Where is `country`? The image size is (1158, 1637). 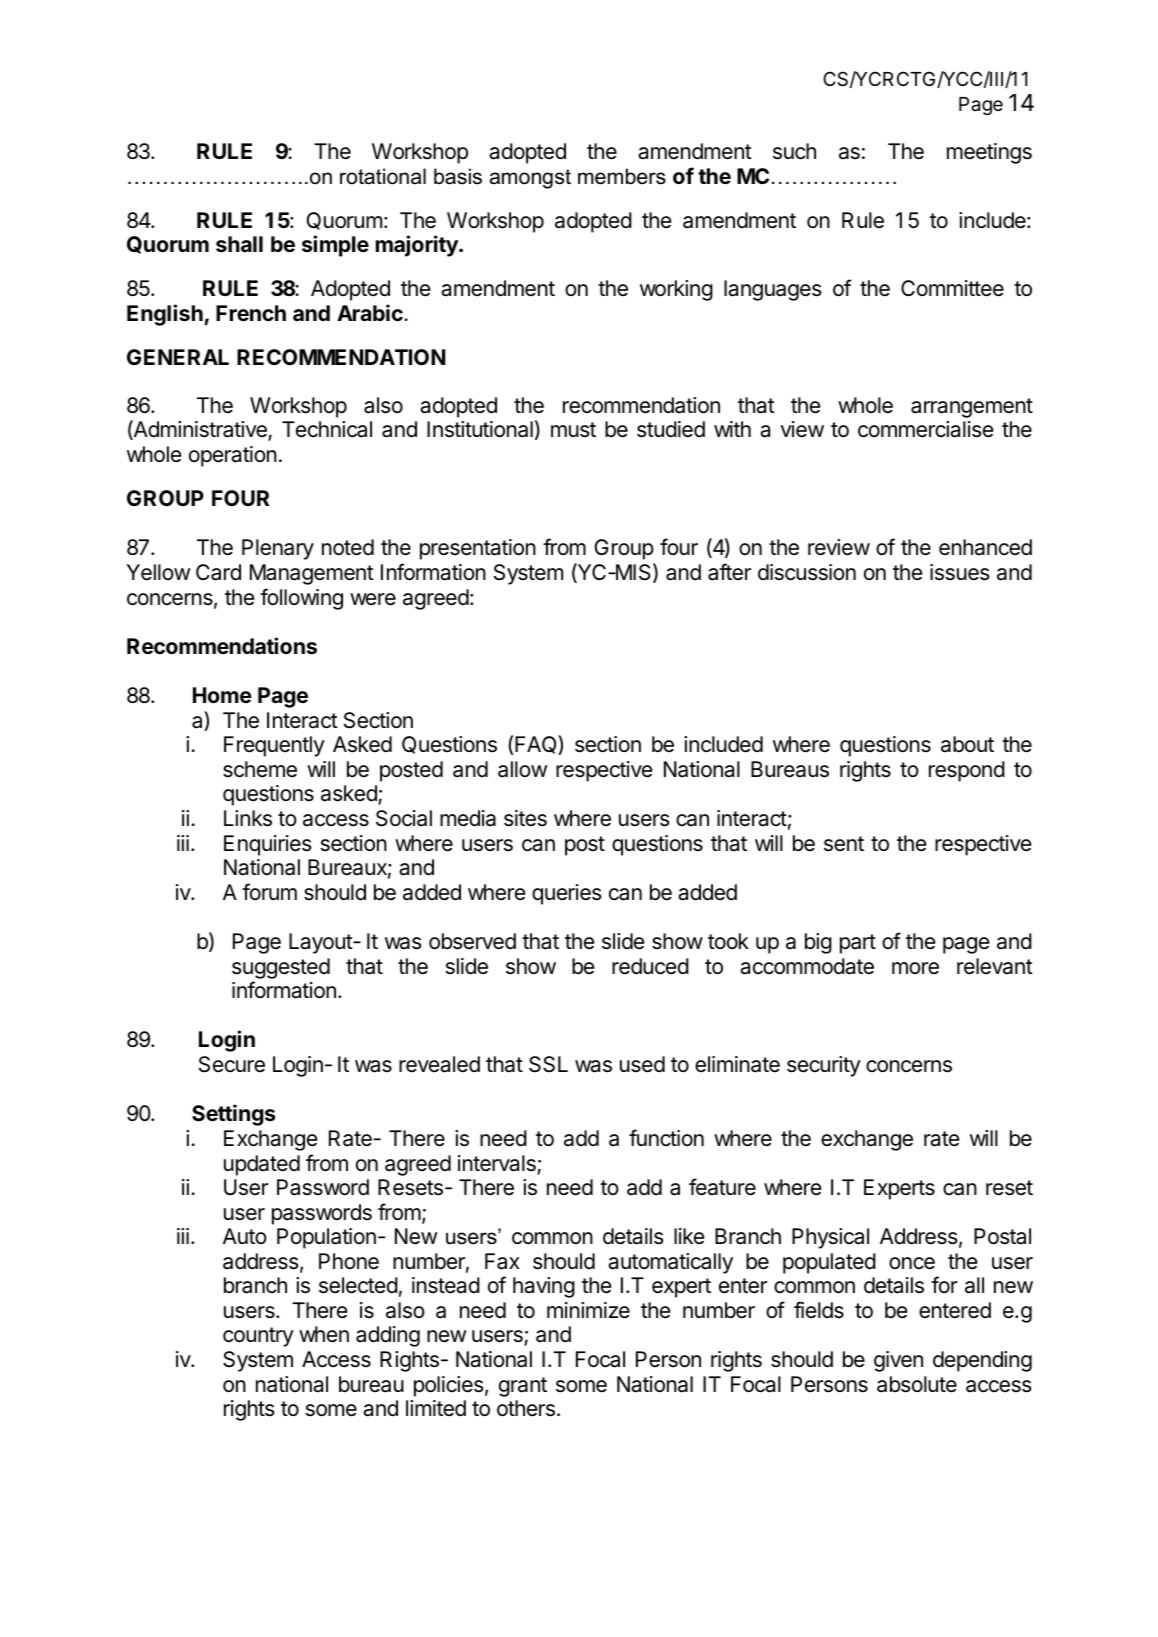 country is located at coordinates (258, 1337).
